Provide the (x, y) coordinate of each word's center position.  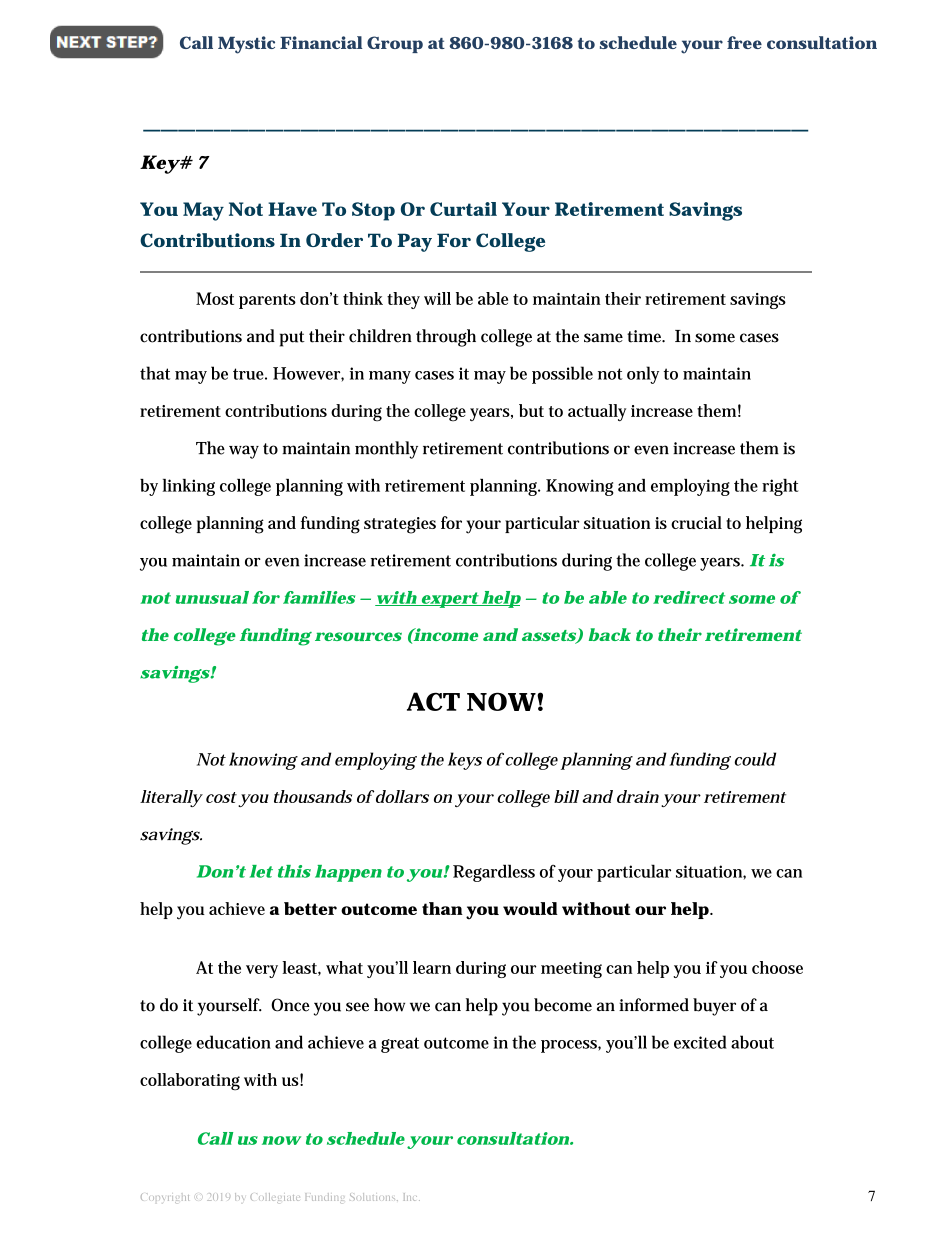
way (244, 452)
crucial (696, 522)
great (400, 1045)
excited (700, 1042)
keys (465, 761)
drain (638, 796)
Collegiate (275, 1198)
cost (221, 797)
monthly (386, 450)
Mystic (246, 45)
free (744, 42)
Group (395, 44)
